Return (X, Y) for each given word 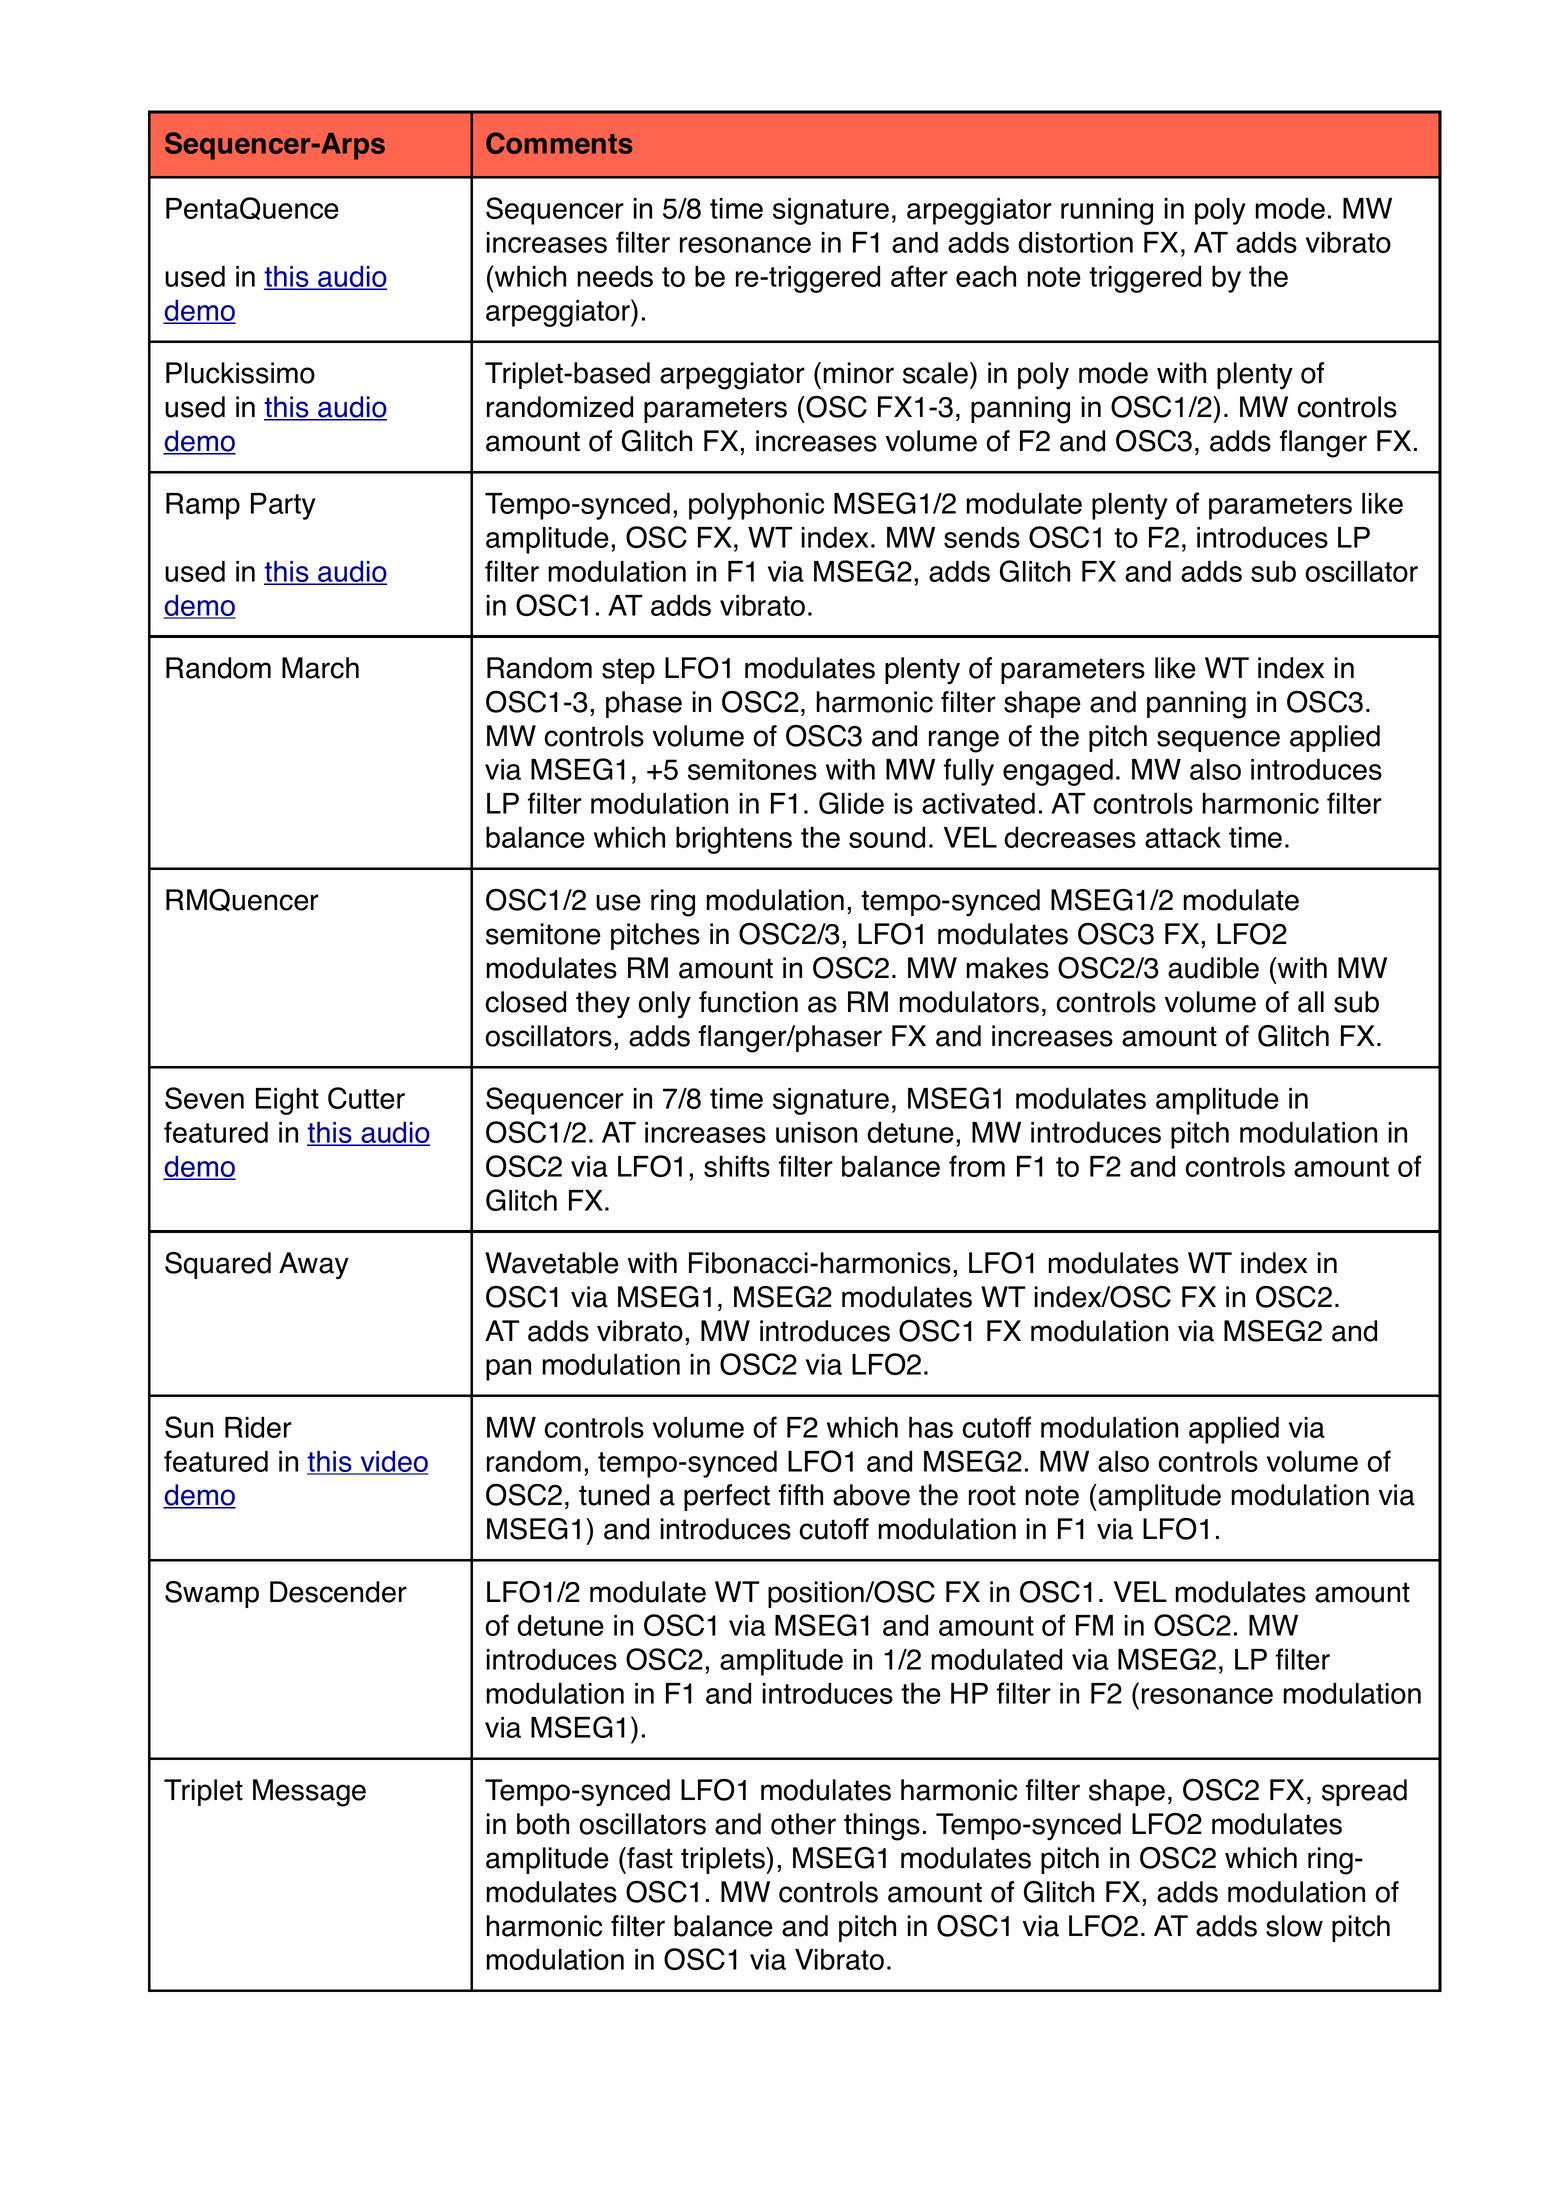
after (919, 276)
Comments (559, 143)
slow (1294, 1926)
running (1107, 211)
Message (309, 1793)
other (803, 1824)
